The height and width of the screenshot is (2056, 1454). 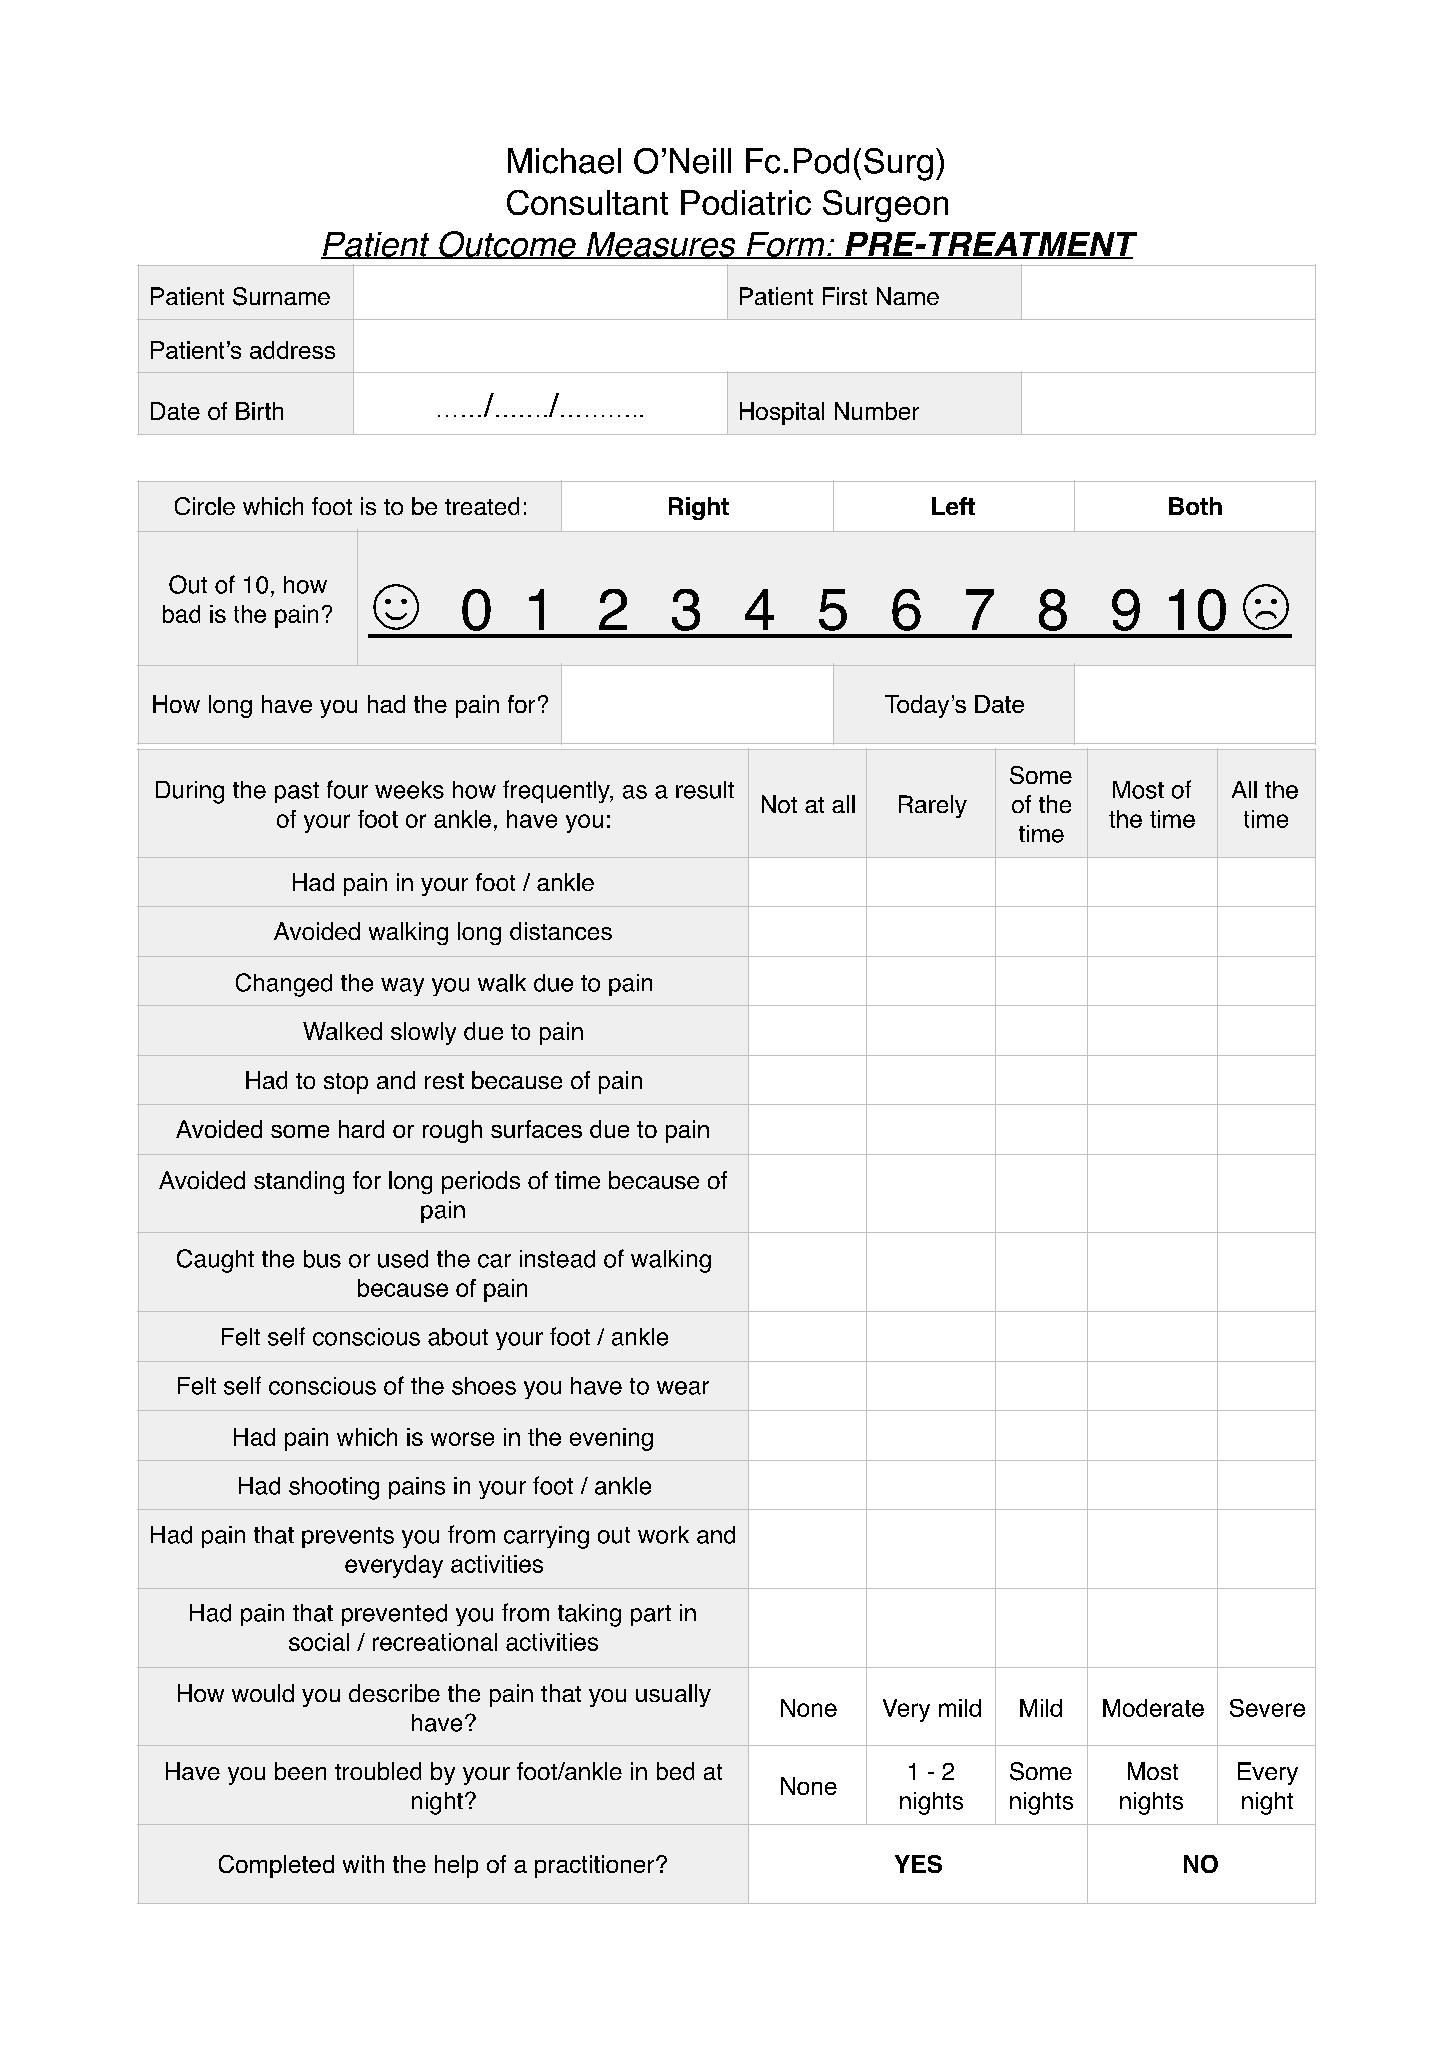 I want to click on First, so click(x=845, y=296).
